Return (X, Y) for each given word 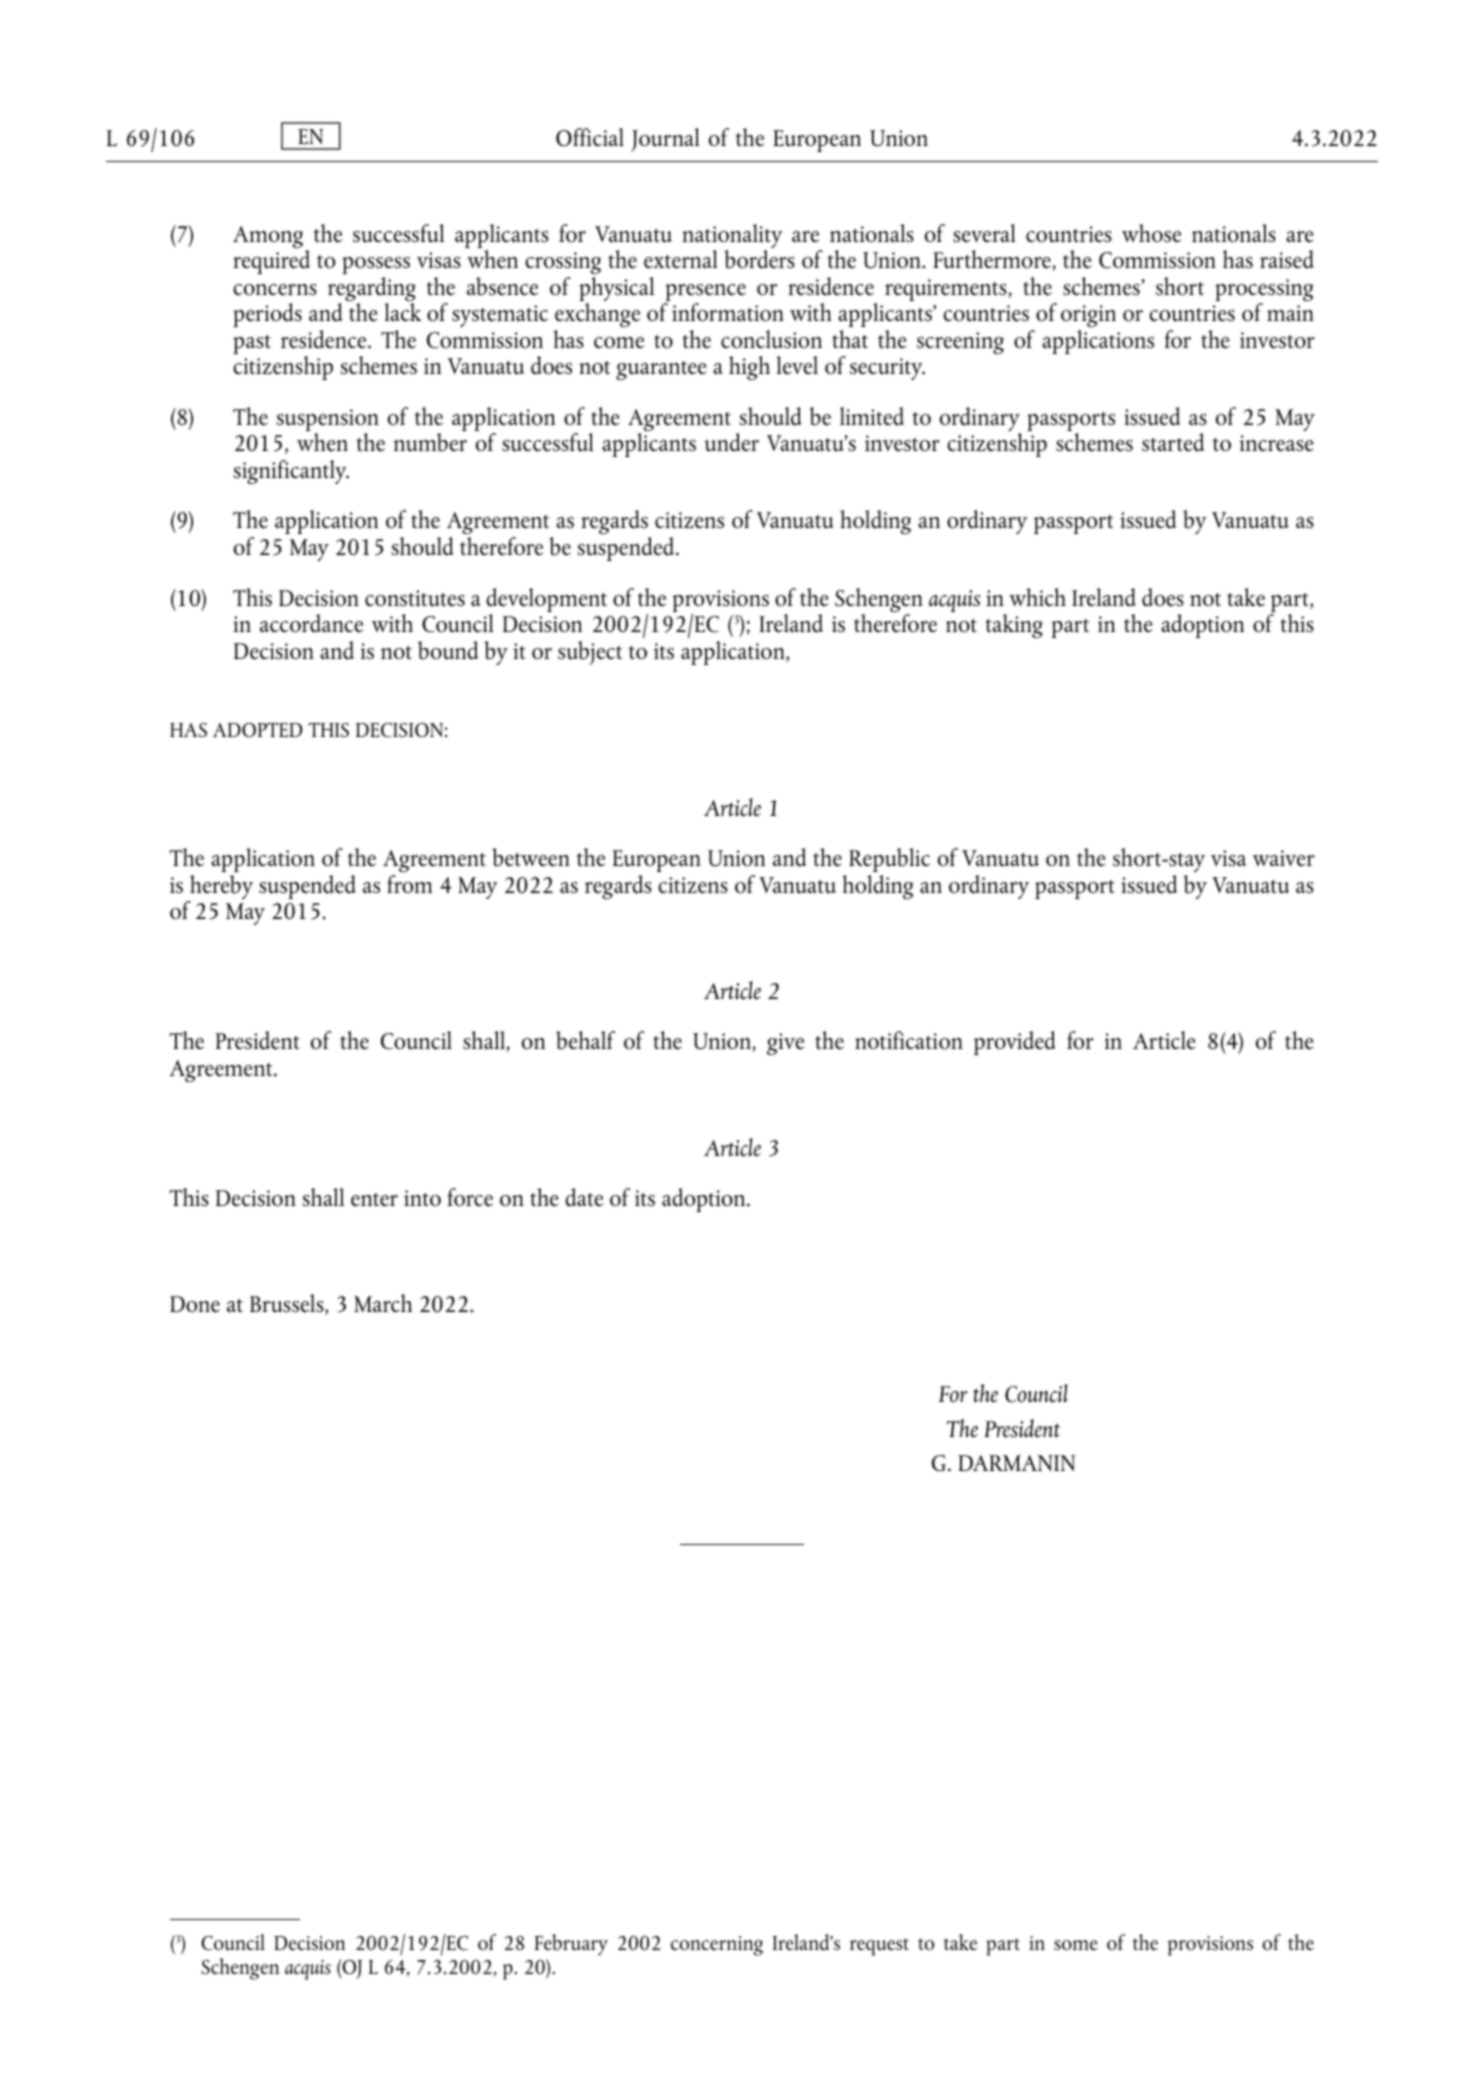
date (584, 1197)
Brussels (288, 1304)
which (1037, 597)
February (571, 1945)
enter (374, 1199)
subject (590, 653)
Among (268, 237)
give (785, 1044)
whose (1151, 233)
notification (909, 1040)
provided (1015, 1043)
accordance (311, 623)
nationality (732, 237)
